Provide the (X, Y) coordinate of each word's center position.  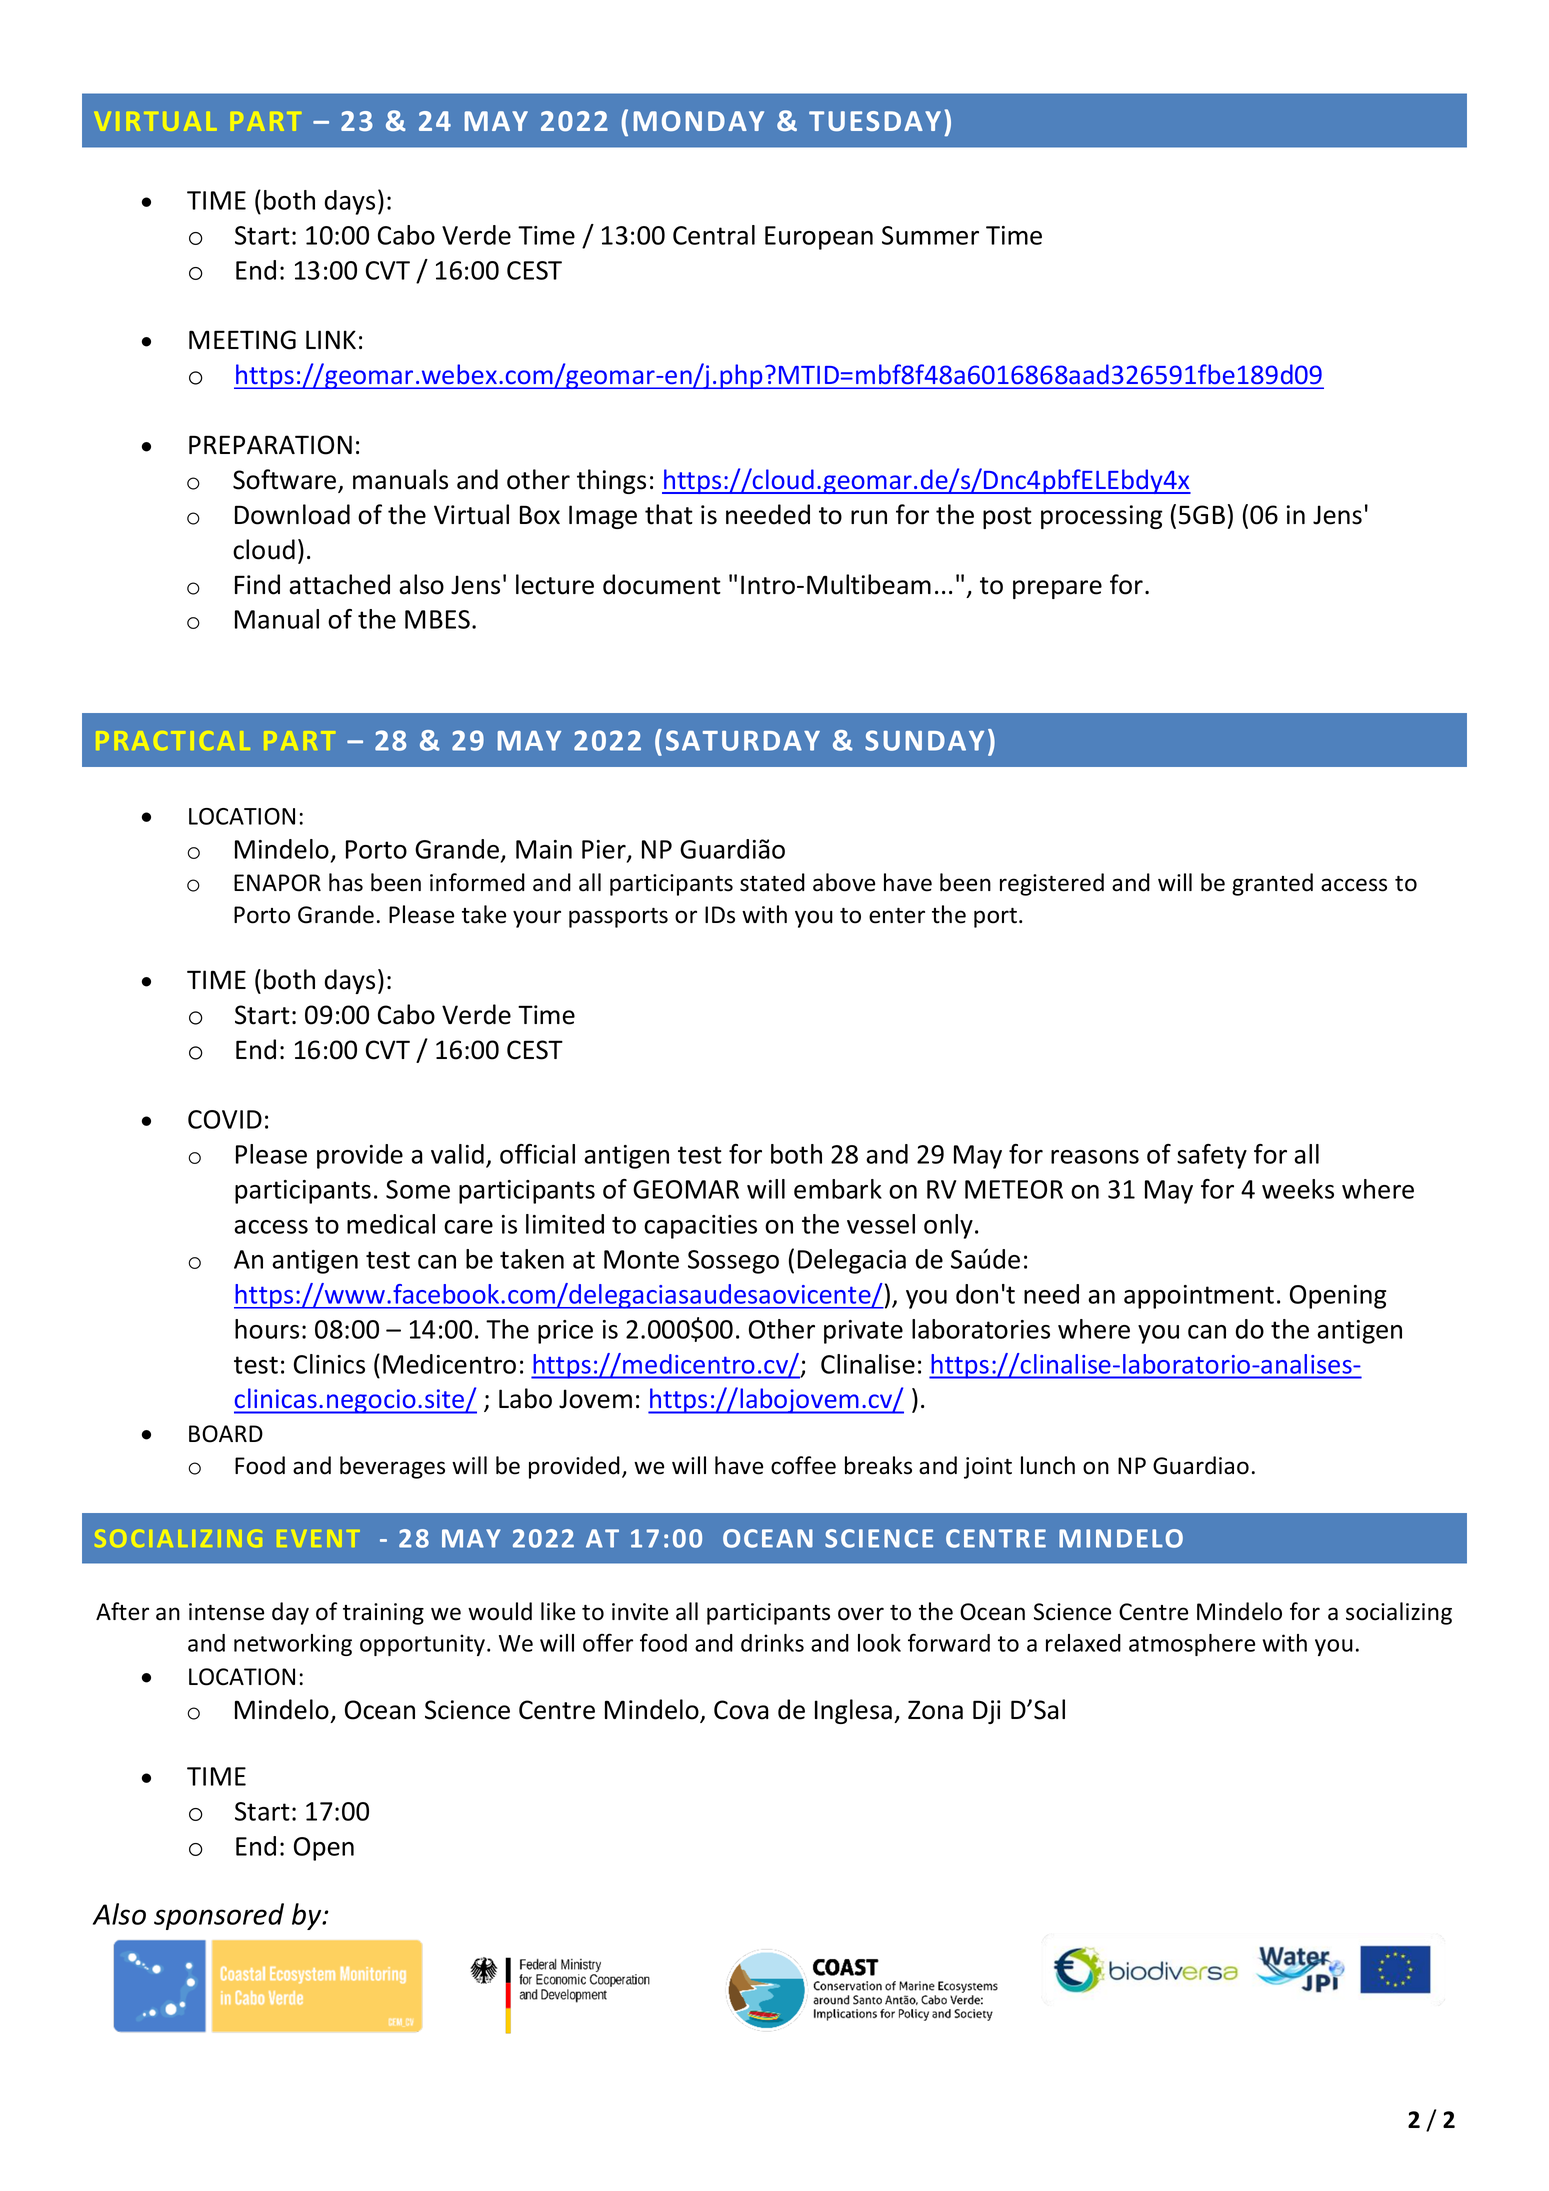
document (662, 584)
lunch (1048, 1465)
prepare (1057, 589)
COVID (225, 1119)
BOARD (226, 1434)
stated (772, 882)
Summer (930, 235)
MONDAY (699, 121)
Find (257, 584)
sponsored (219, 1916)
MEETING (242, 340)
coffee (803, 1465)
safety (1212, 1156)
